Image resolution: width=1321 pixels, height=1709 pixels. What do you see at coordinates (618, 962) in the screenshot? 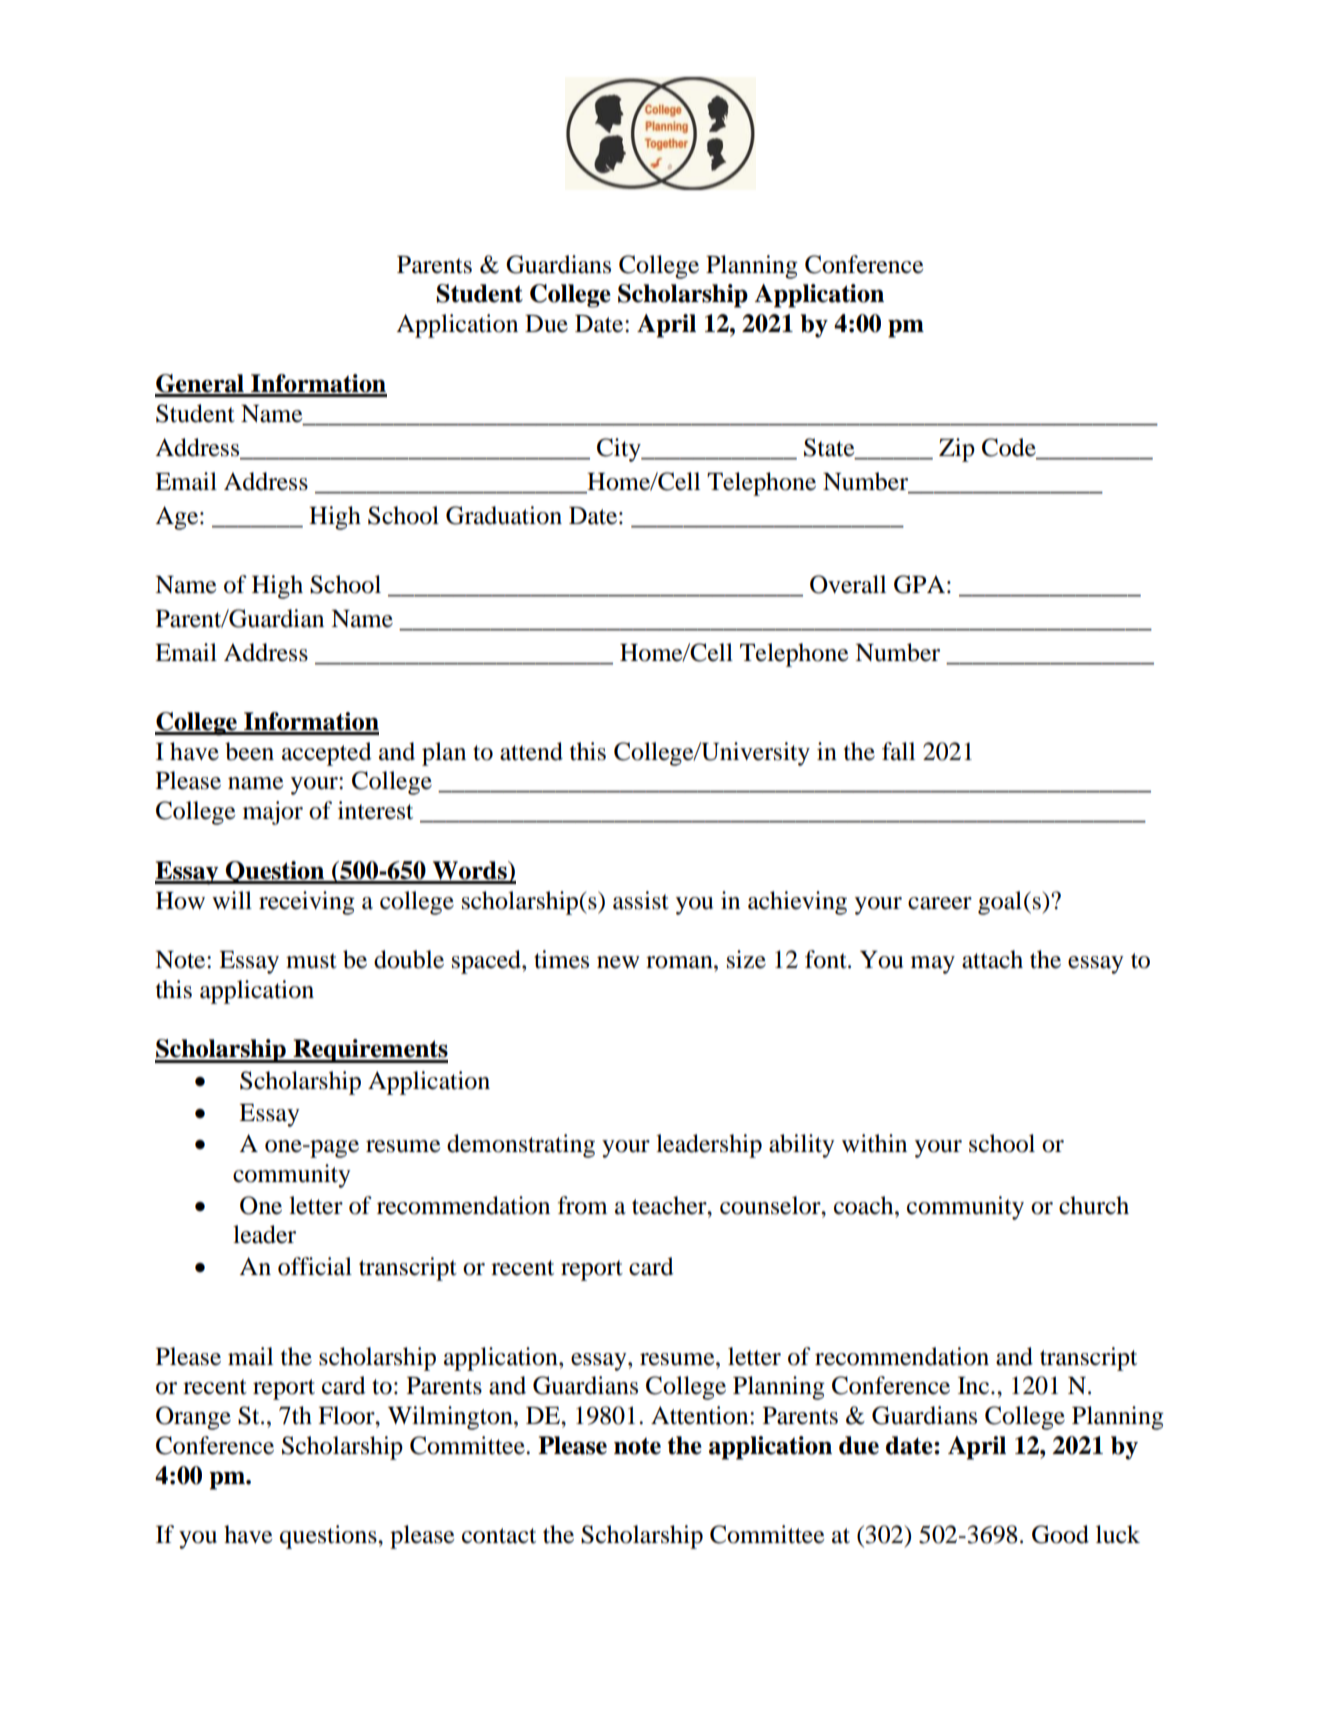
I see `new` at bounding box center [618, 962].
